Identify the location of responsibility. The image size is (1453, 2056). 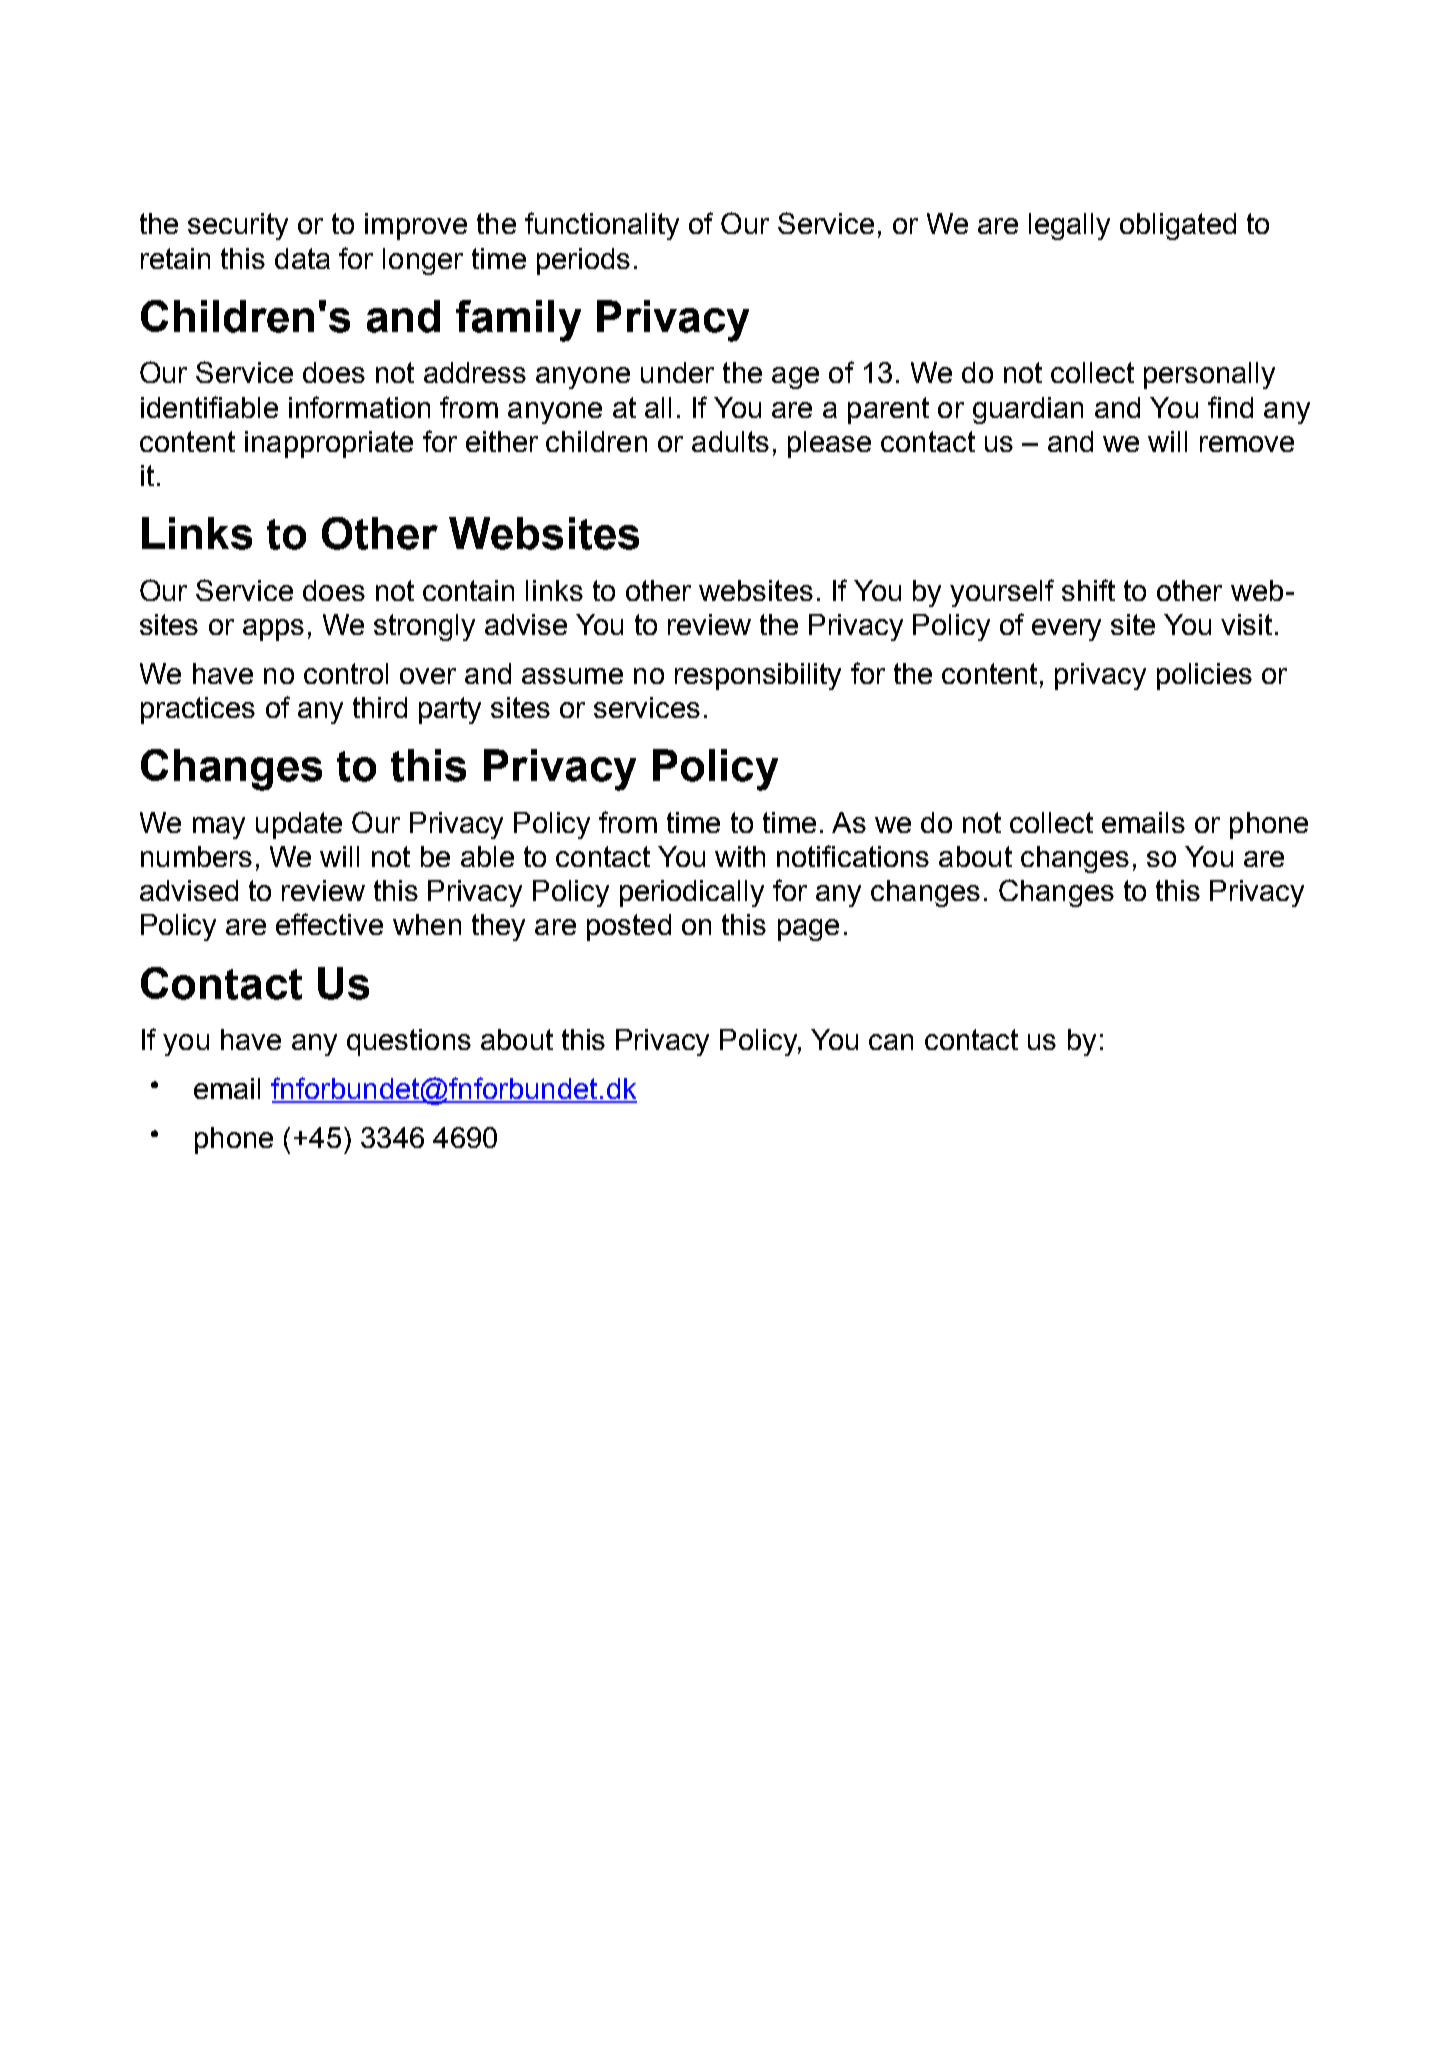
(758, 676).
